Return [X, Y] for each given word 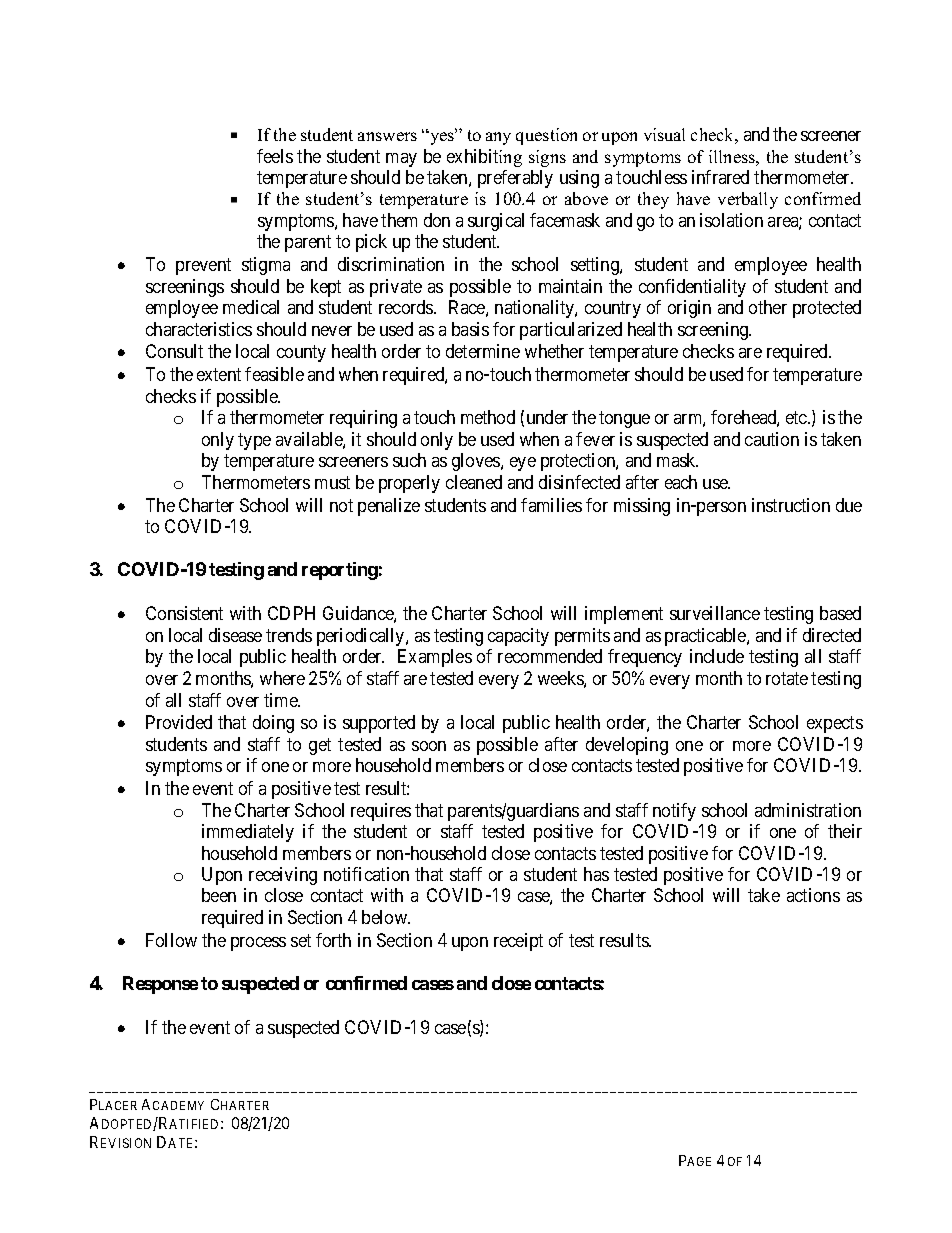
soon [429, 746]
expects [835, 725]
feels [275, 156]
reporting [340, 571]
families [551, 505]
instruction [791, 505]
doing [273, 724]
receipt [518, 942]
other [768, 307]
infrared [720, 177]
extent [219, 375]
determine [483, 351]
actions [813, 895]
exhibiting [484, 158]
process [258, 944]
